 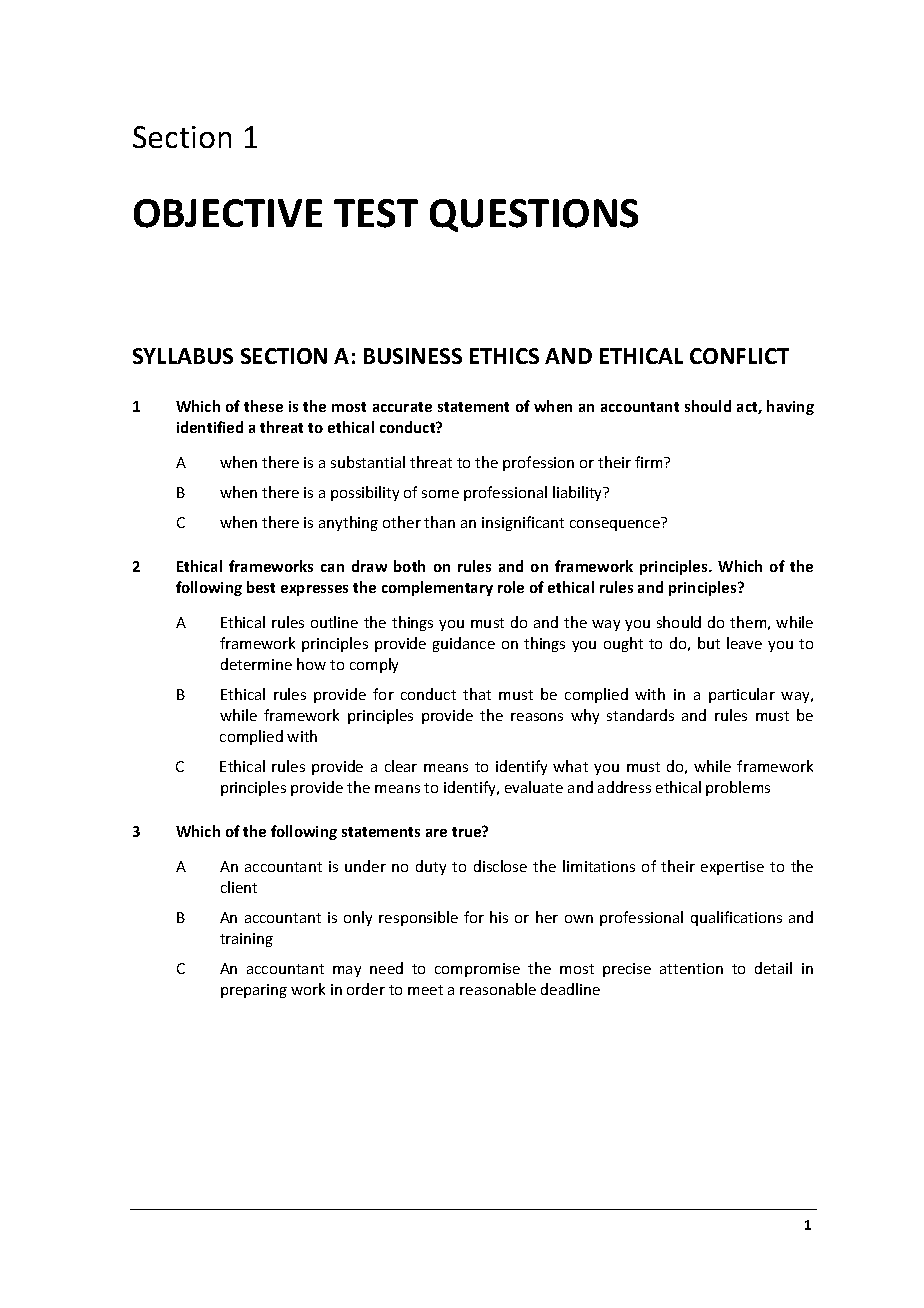 I want to click on best, so click(x=261, y=587).
